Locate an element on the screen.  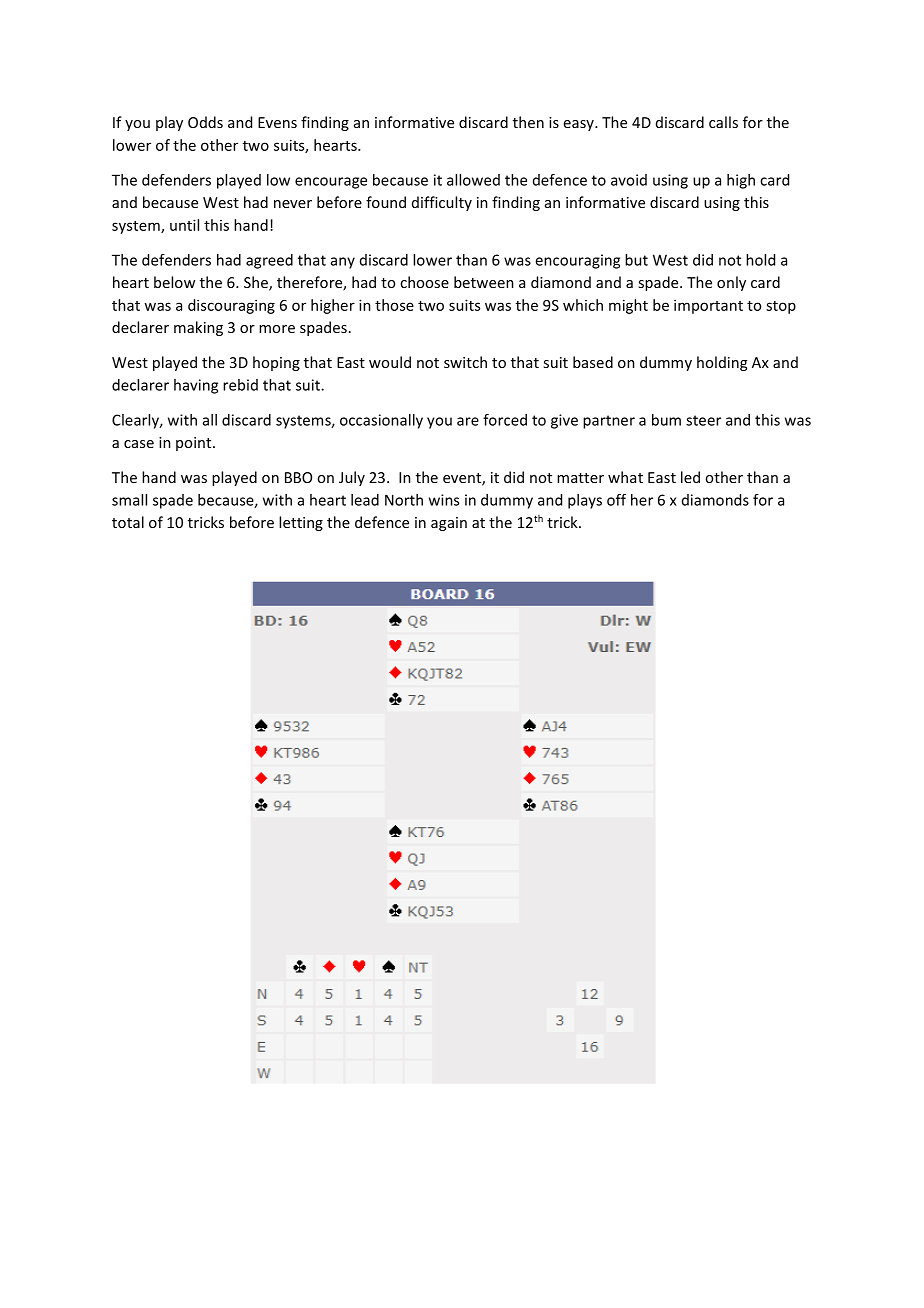
calls is located at coordinates (723, 122).
